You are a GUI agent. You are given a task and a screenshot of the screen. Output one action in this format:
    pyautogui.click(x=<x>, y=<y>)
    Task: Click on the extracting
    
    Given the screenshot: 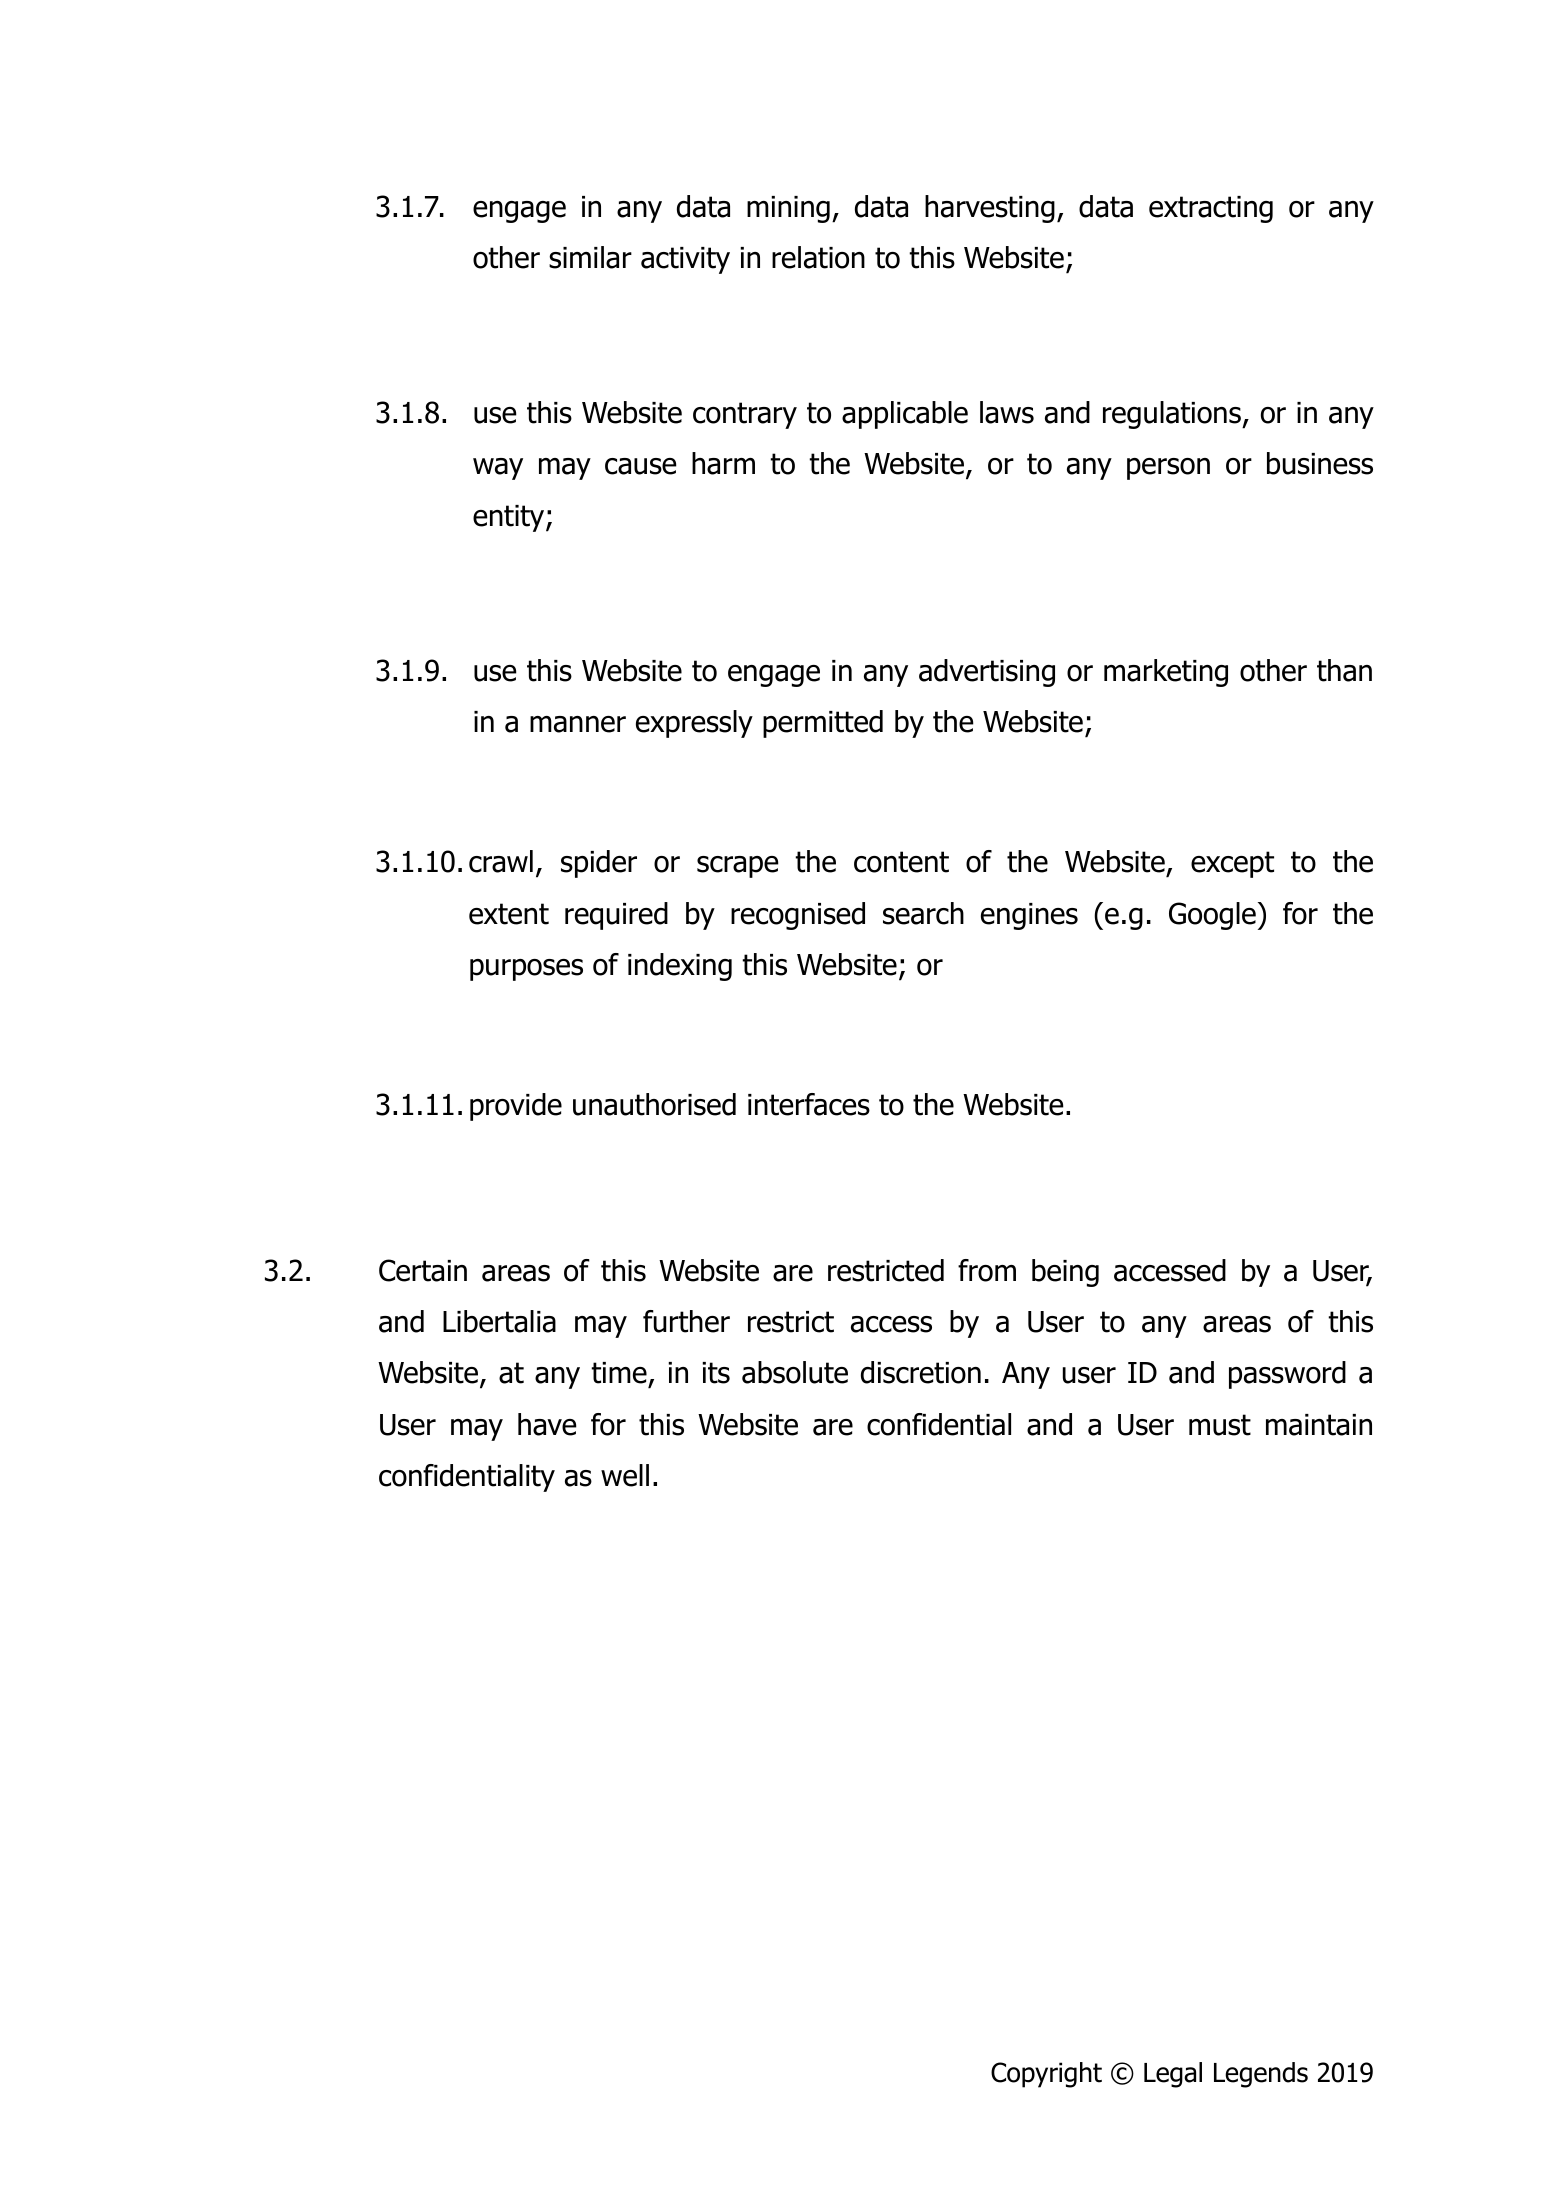 What is the action you would take?
    pyautogui.click(x=1211, y=209)
